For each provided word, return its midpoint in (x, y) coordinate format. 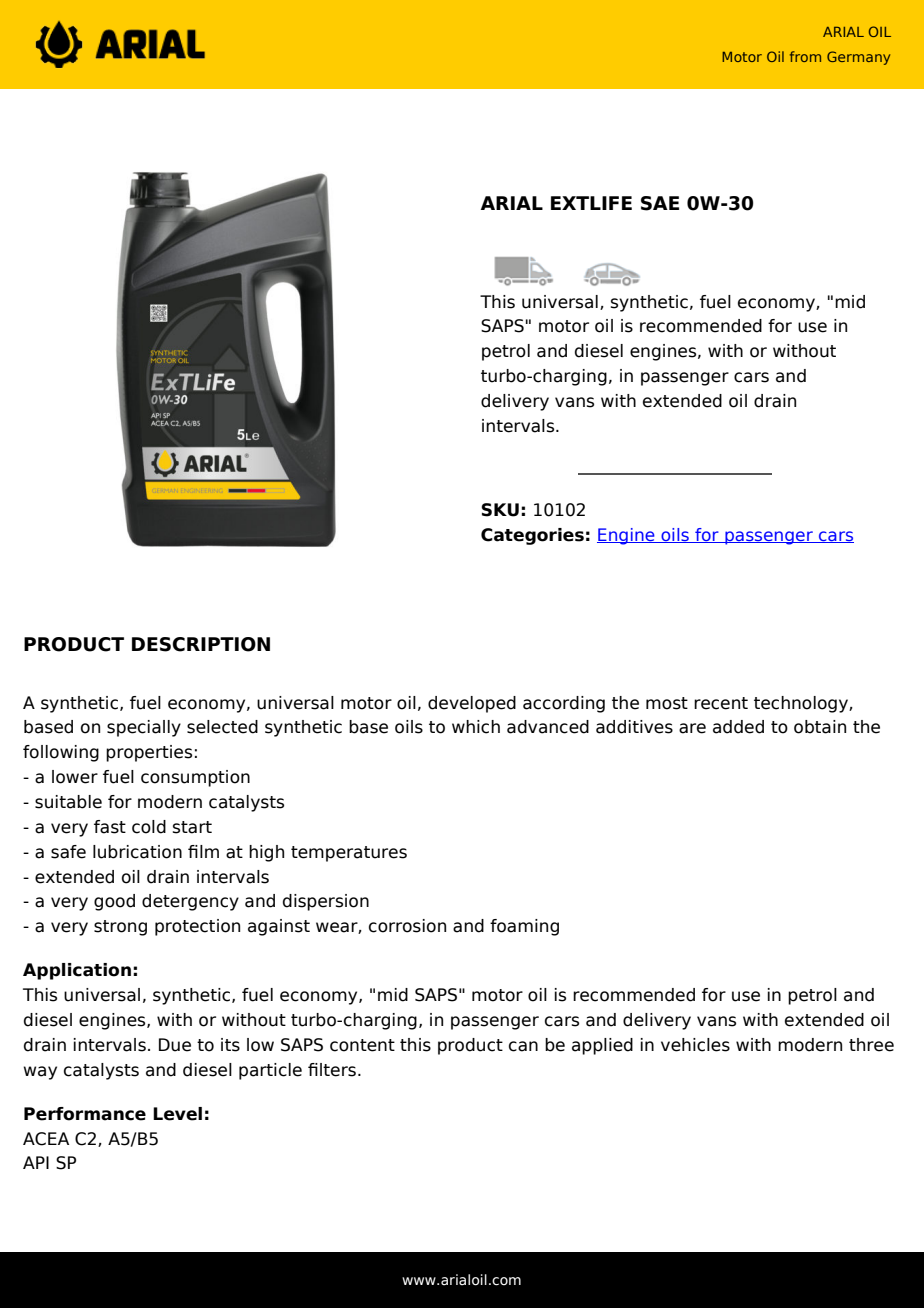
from (805, 56)
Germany (858, 58)
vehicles (695, 1045)
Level (177, 1114)
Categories (532, 536)
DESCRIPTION (201, 644)
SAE (660, 203)
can (523, 1046)
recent (721, 703)
